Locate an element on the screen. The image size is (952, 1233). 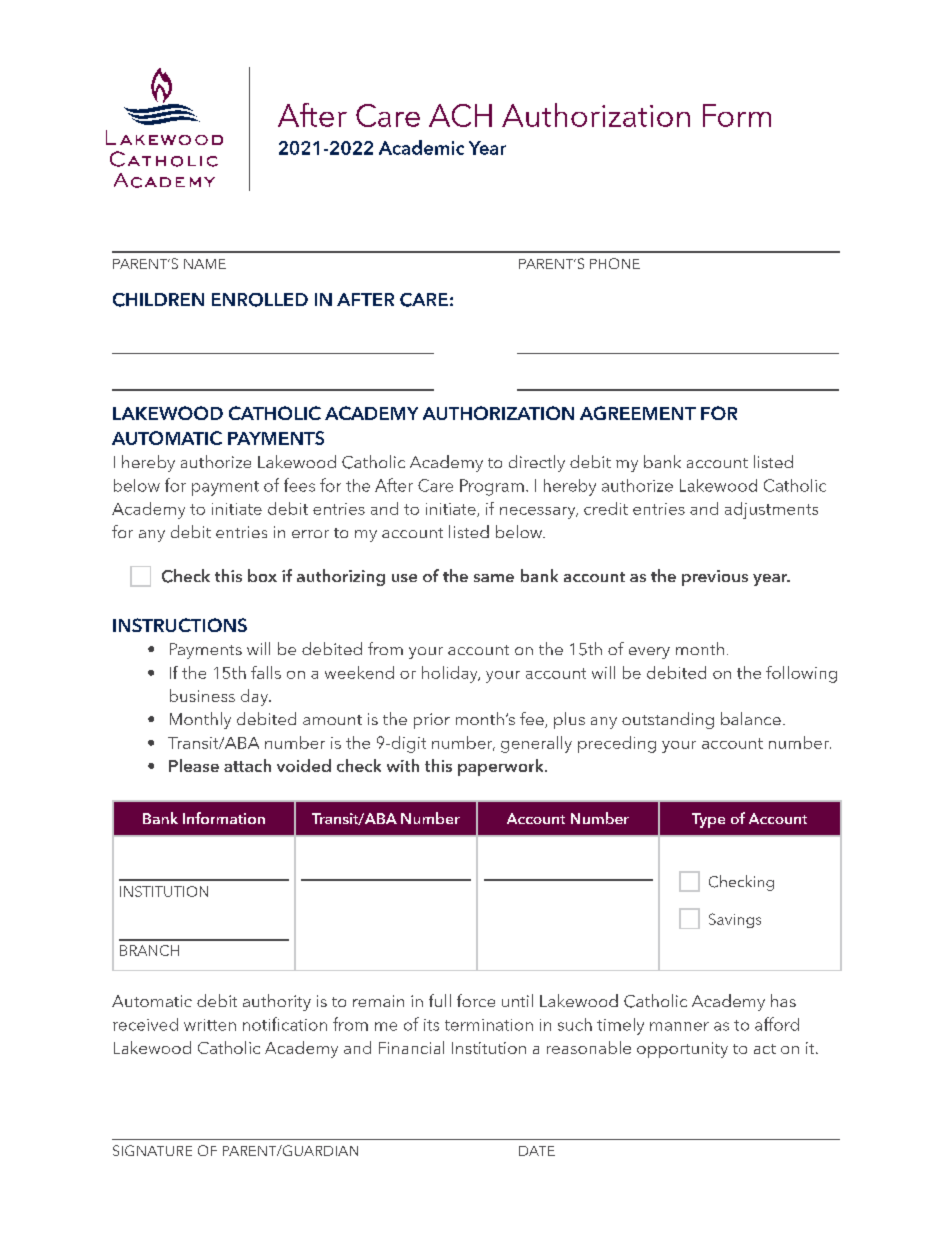
falls is located at coordinates (266, 672).
